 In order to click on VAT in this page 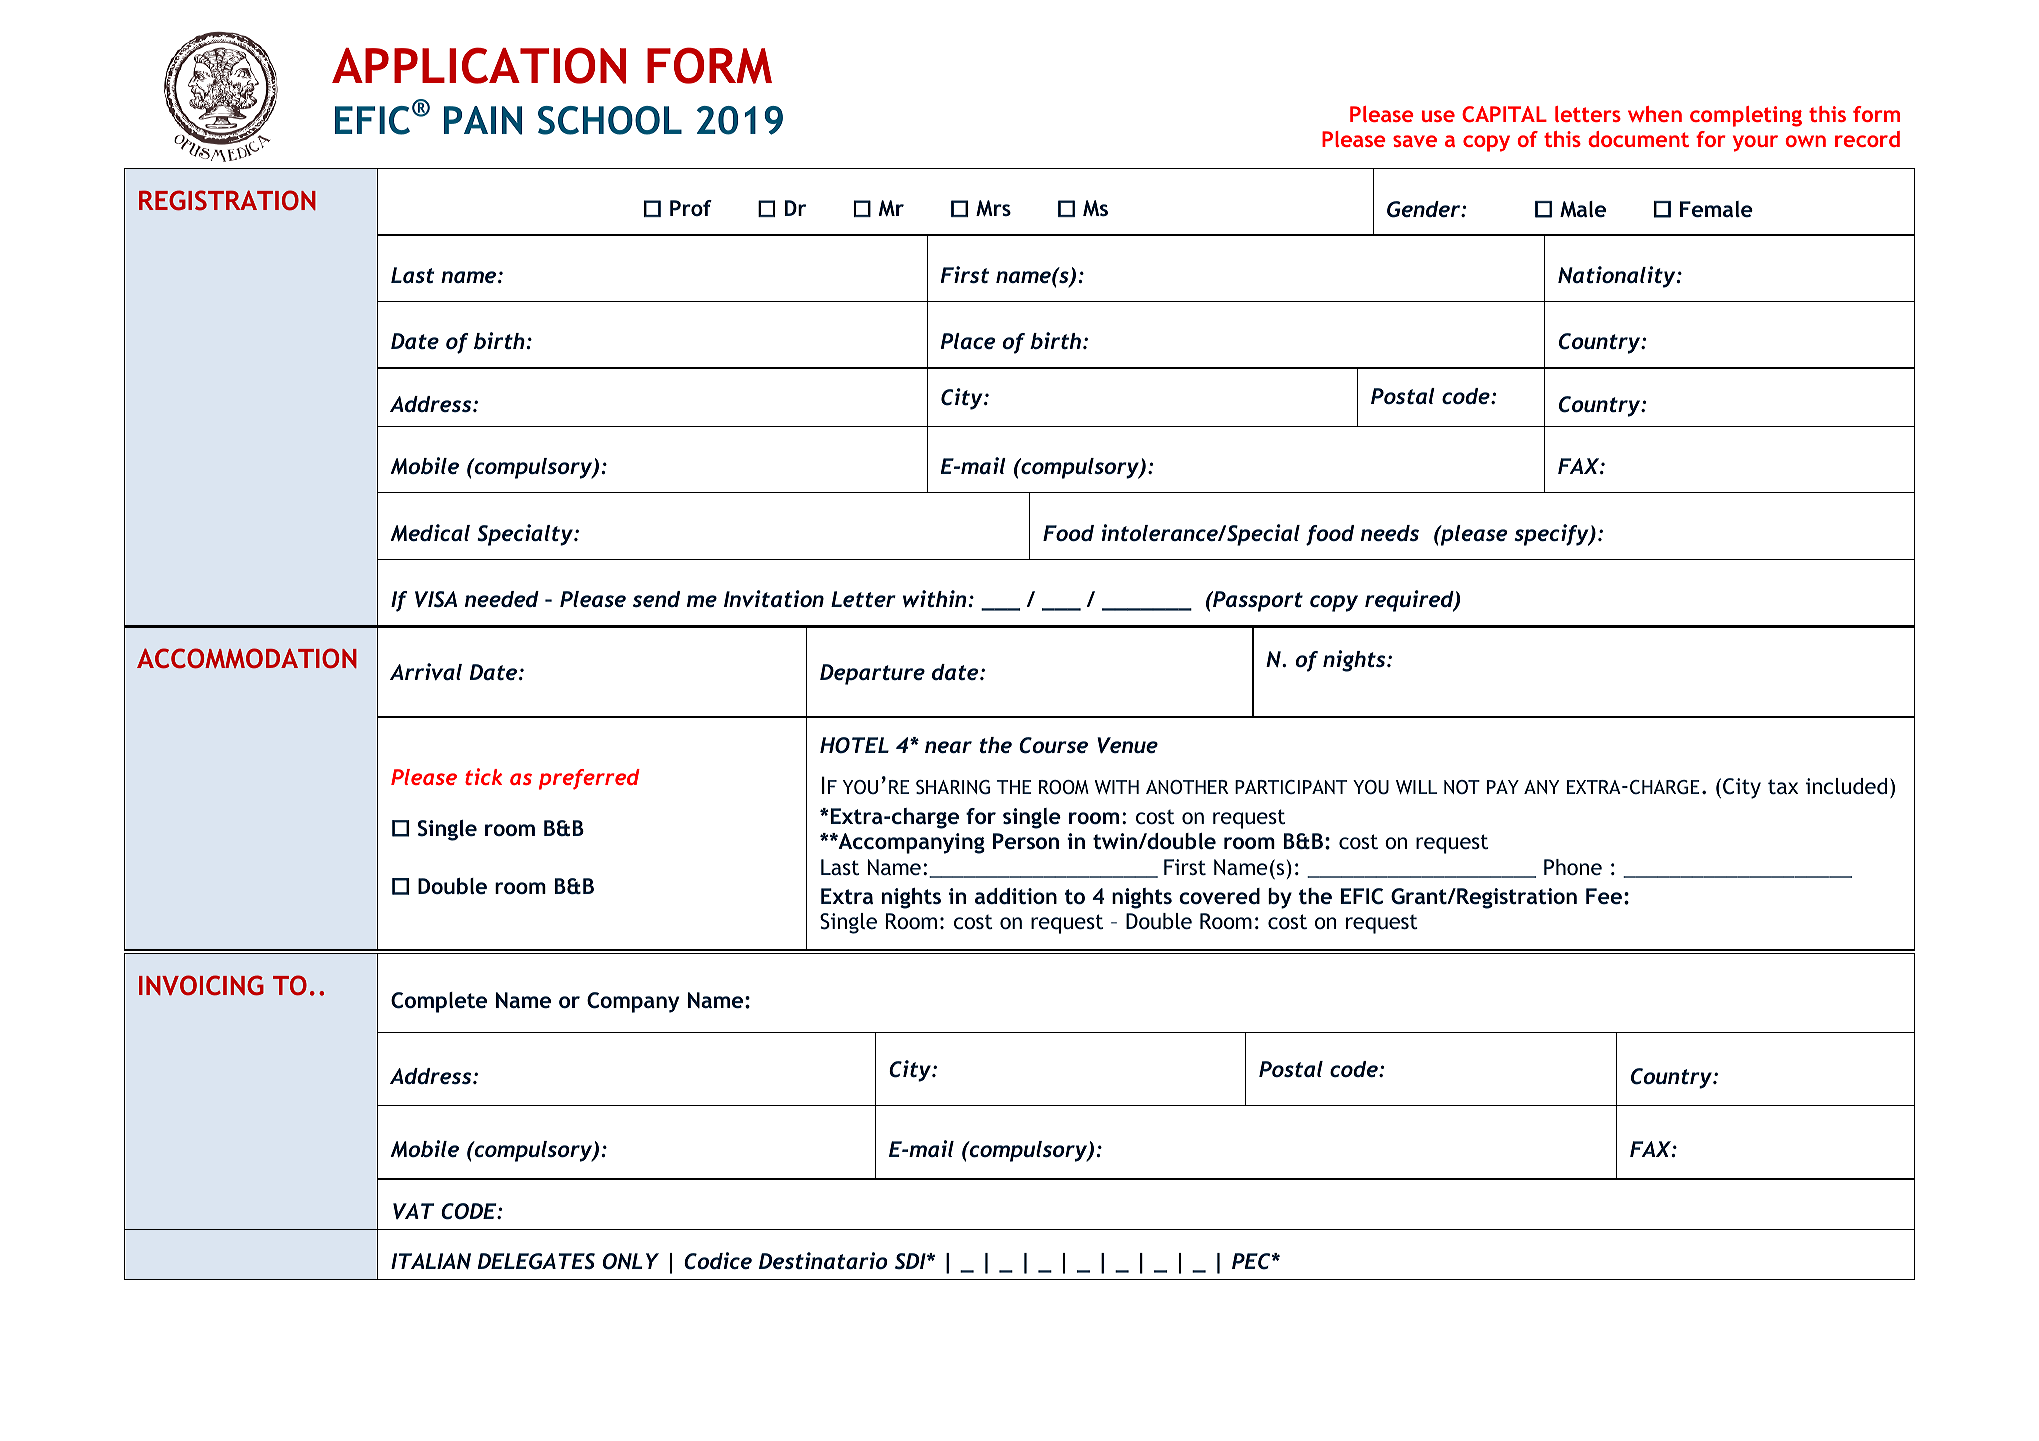, I will do `click(413, 1211)`.
